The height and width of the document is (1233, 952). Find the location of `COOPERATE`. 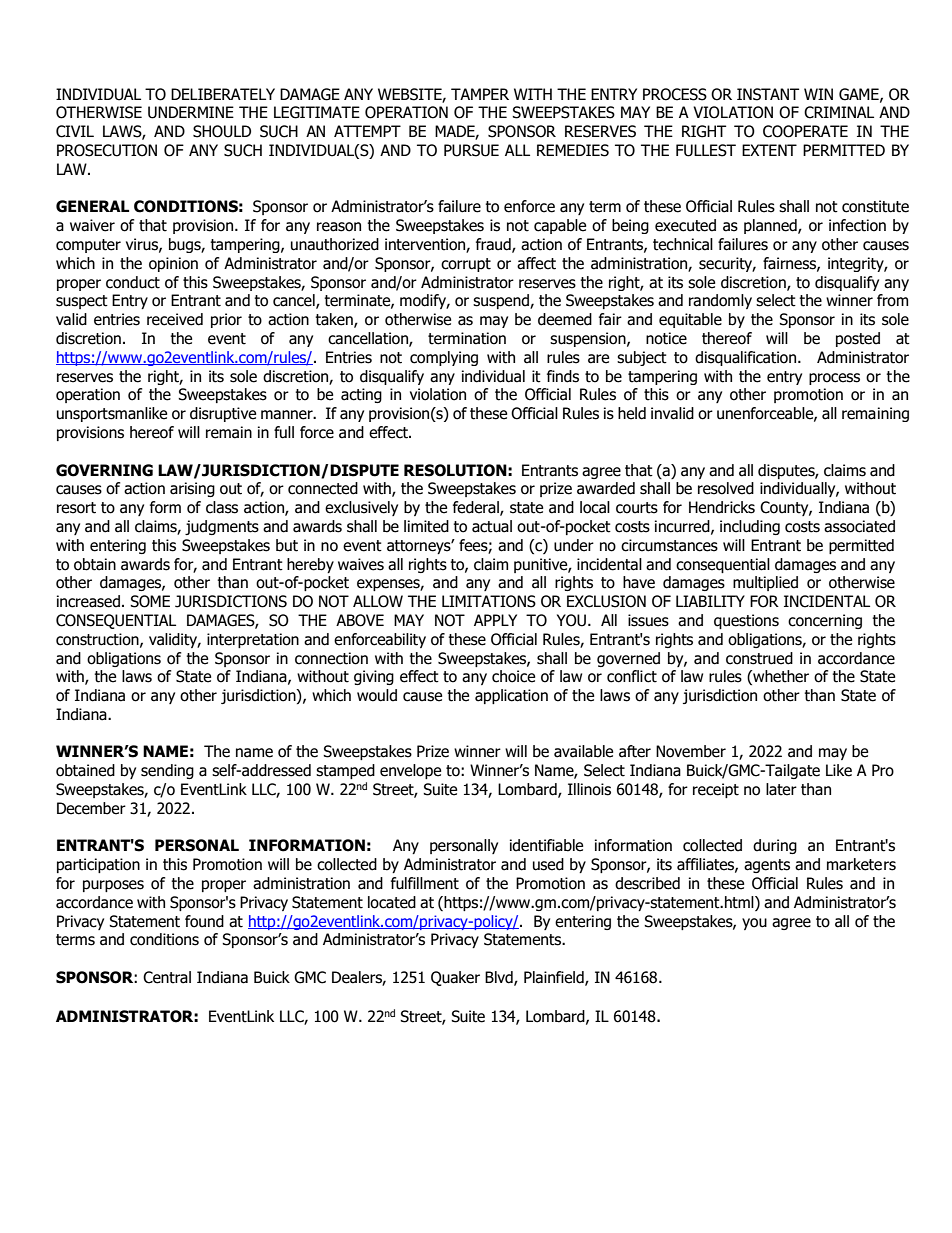

COOPERATE is located at coordinates (805, 131).
